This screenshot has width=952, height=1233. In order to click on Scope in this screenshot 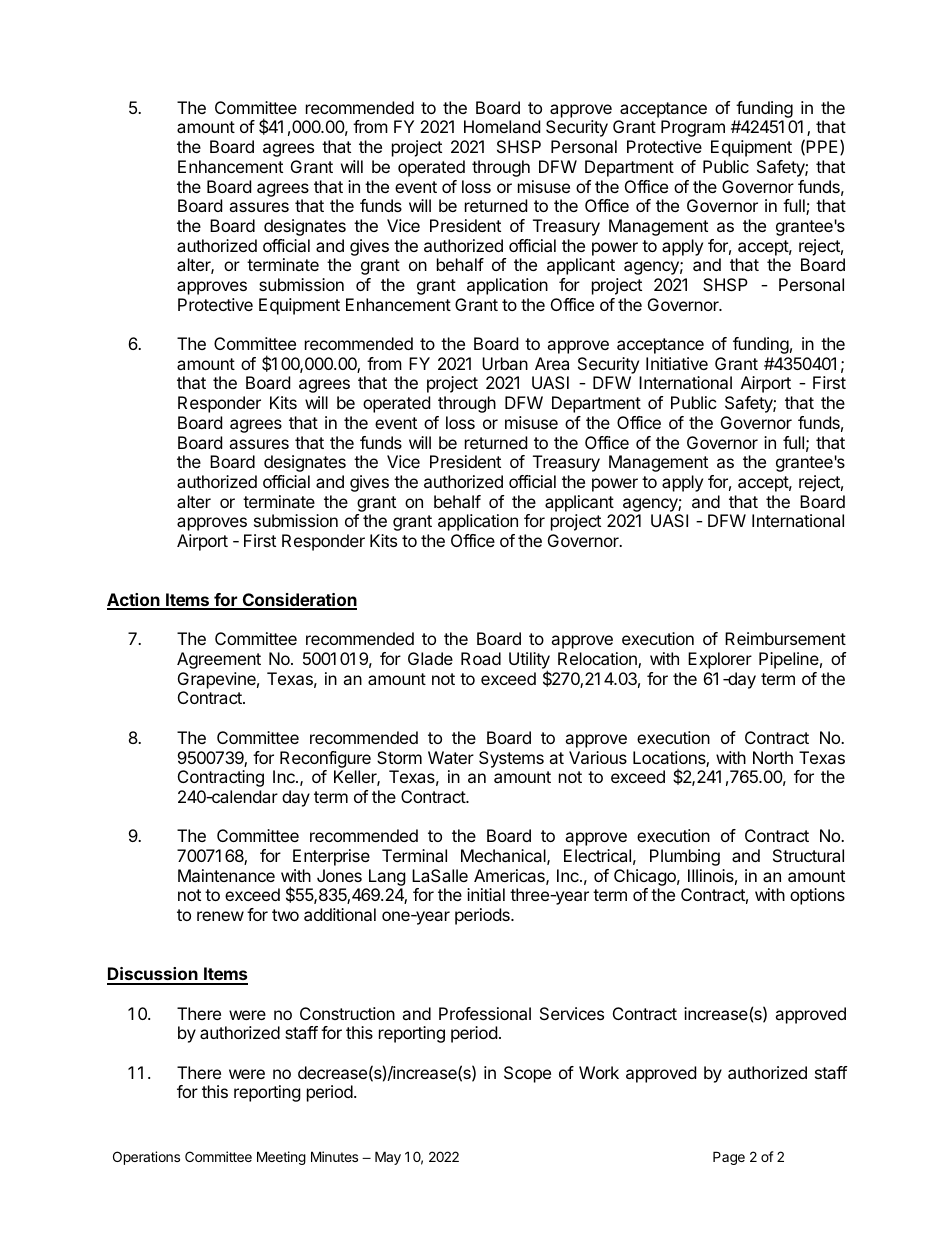, I will do `click(527, 1074)`.
